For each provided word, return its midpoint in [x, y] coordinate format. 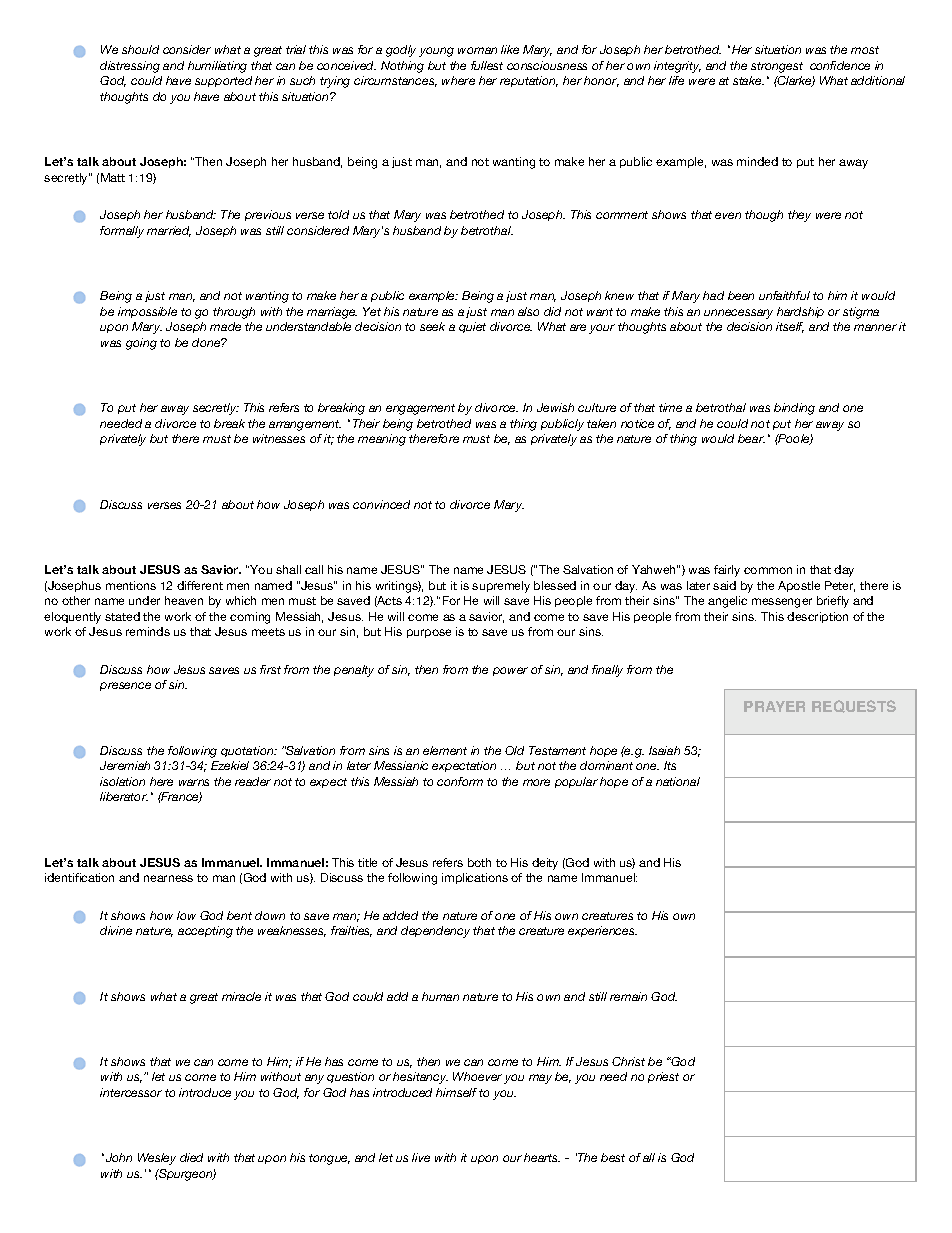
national [678, 781]
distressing [130, 67]
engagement [420, 409]
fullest [487, 65]
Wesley [157, 1159]
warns [194, 782]
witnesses [279, 438]
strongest [777, 67]
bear [751, 438]
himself [456, 1092]
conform [460, 781]
